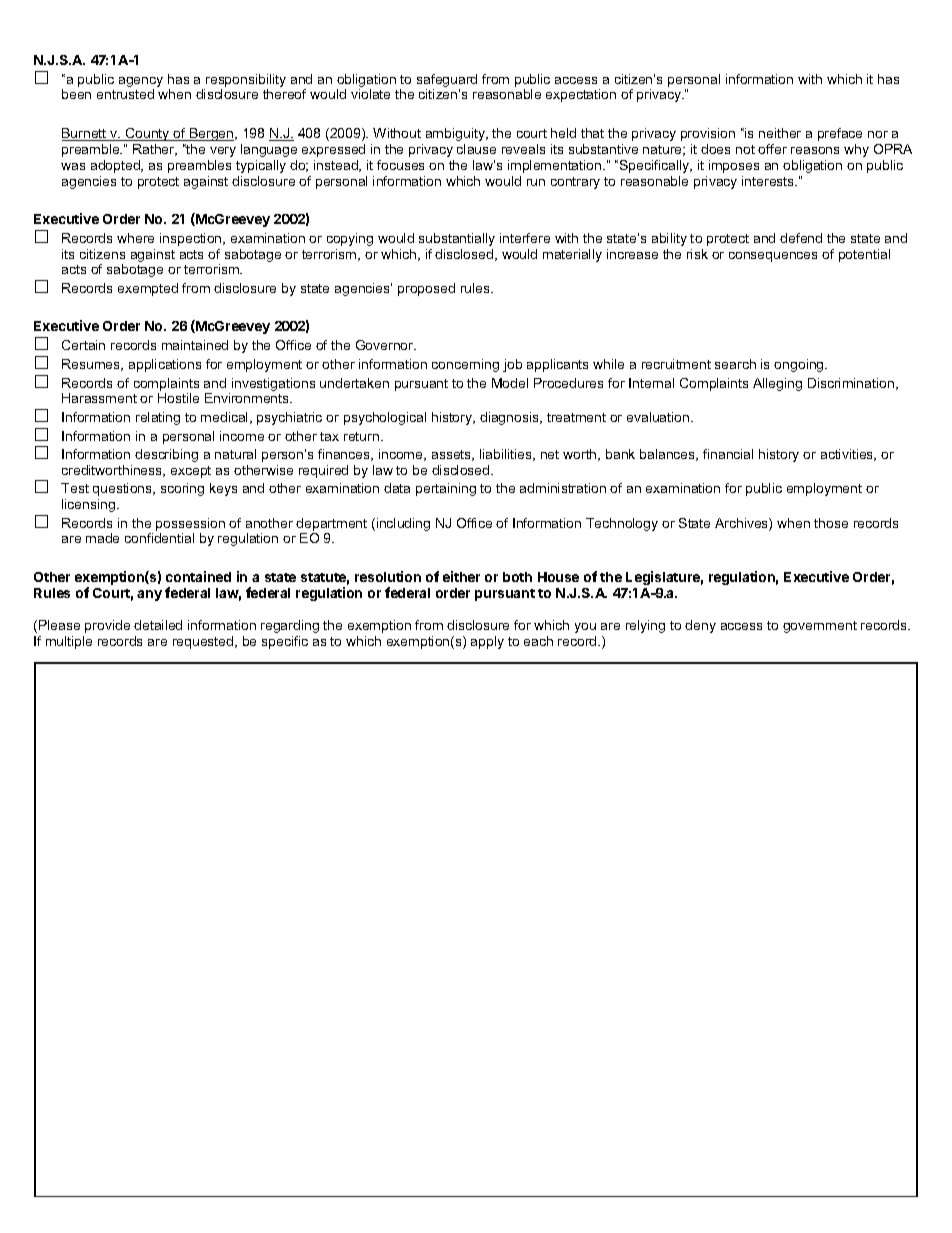 Image resolution: width=952 pixels, height=1233 pixels. What do you see at coordinates (820, 627) in the screenshot?
I see `government` at bounding box center [820, 627].
